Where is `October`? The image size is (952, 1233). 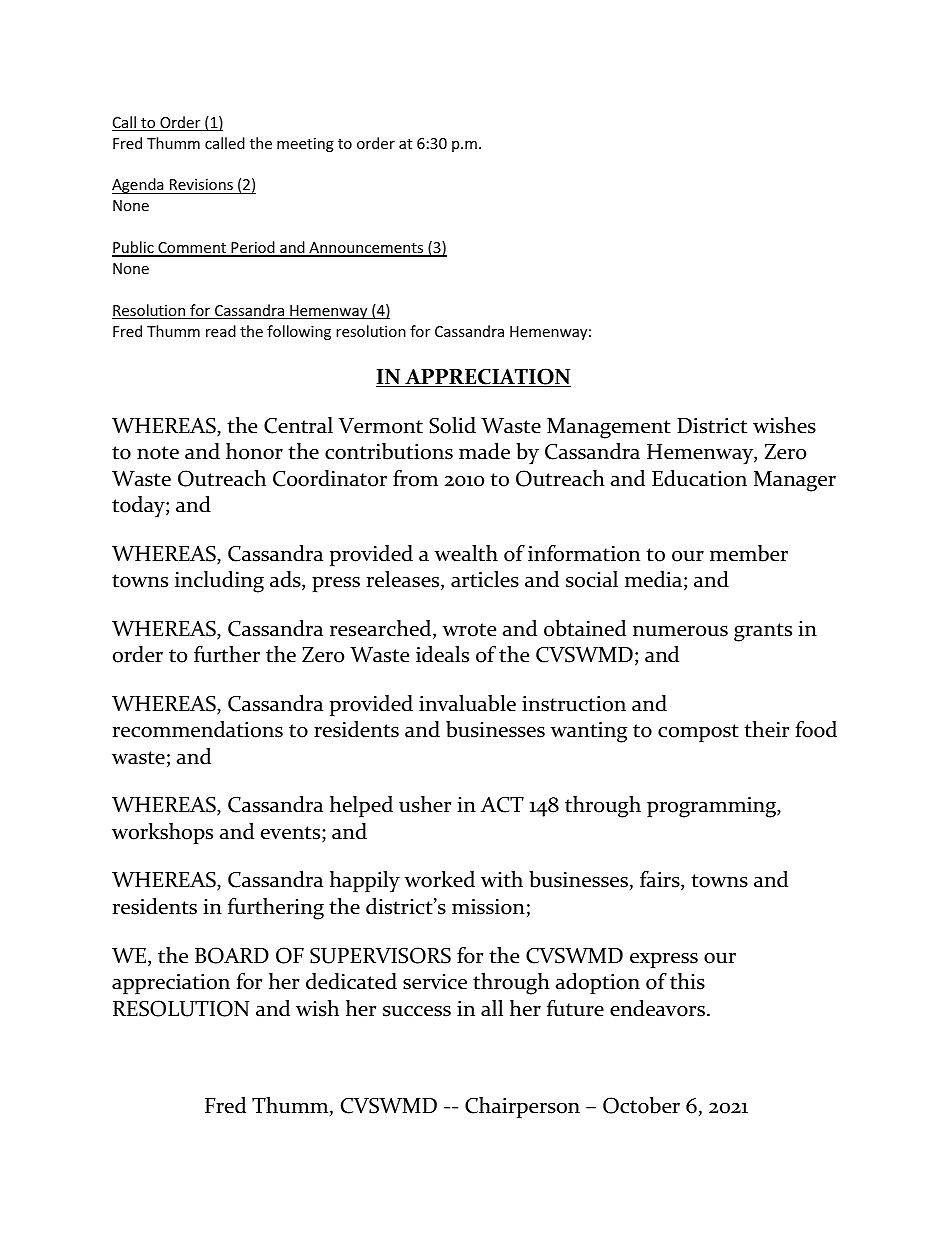
October is located at coordinates (641, 1105).
